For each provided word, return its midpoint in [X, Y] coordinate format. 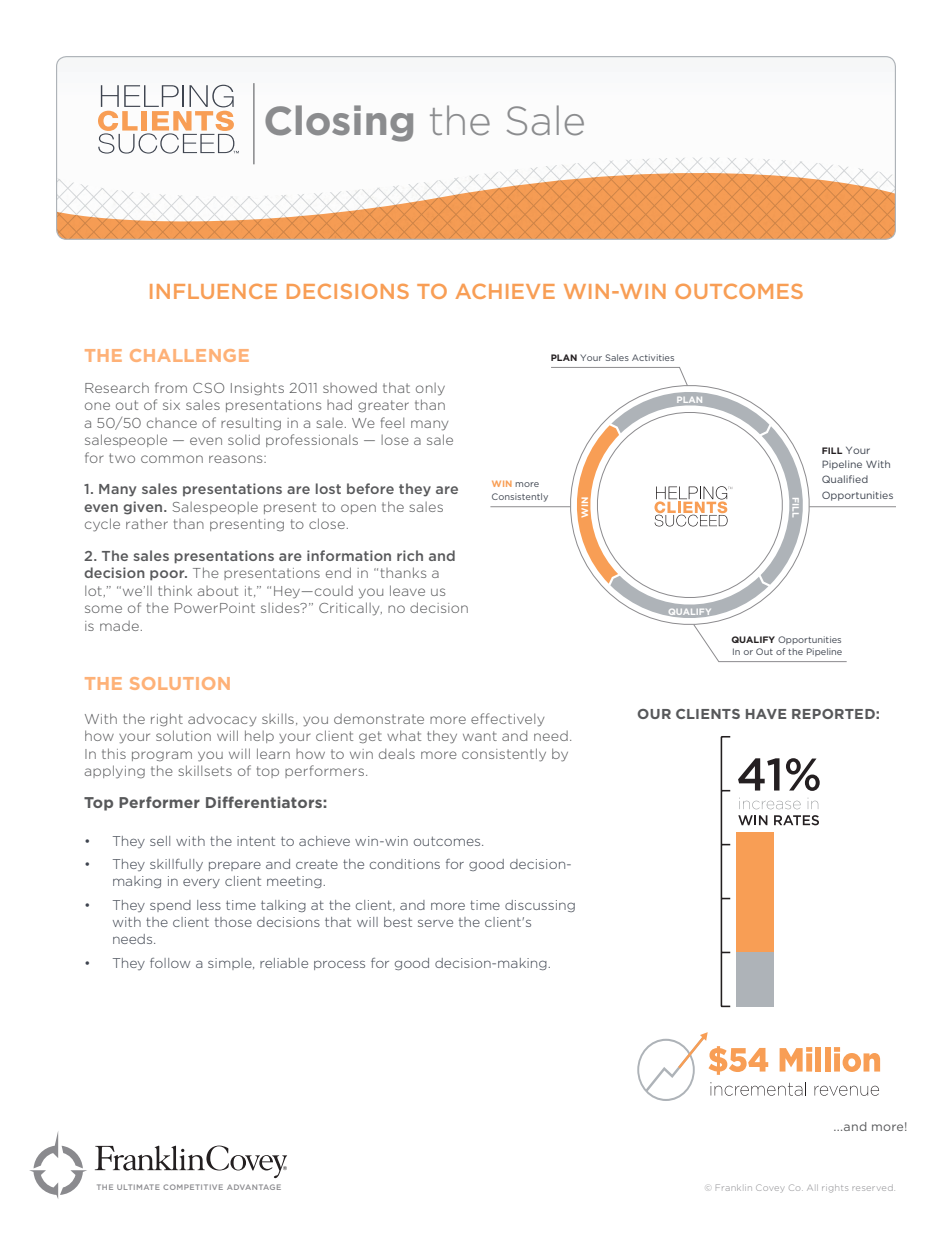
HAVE [766, 714]
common [172, 459]
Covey [770, 1187]
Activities [653, 357]
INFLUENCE [213, 291]
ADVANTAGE [254, 1187]
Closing [339, 123]
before [370, 488]
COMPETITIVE [193, 1187]
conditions [405, 864]
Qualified [845, 479]
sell [160, 841]
